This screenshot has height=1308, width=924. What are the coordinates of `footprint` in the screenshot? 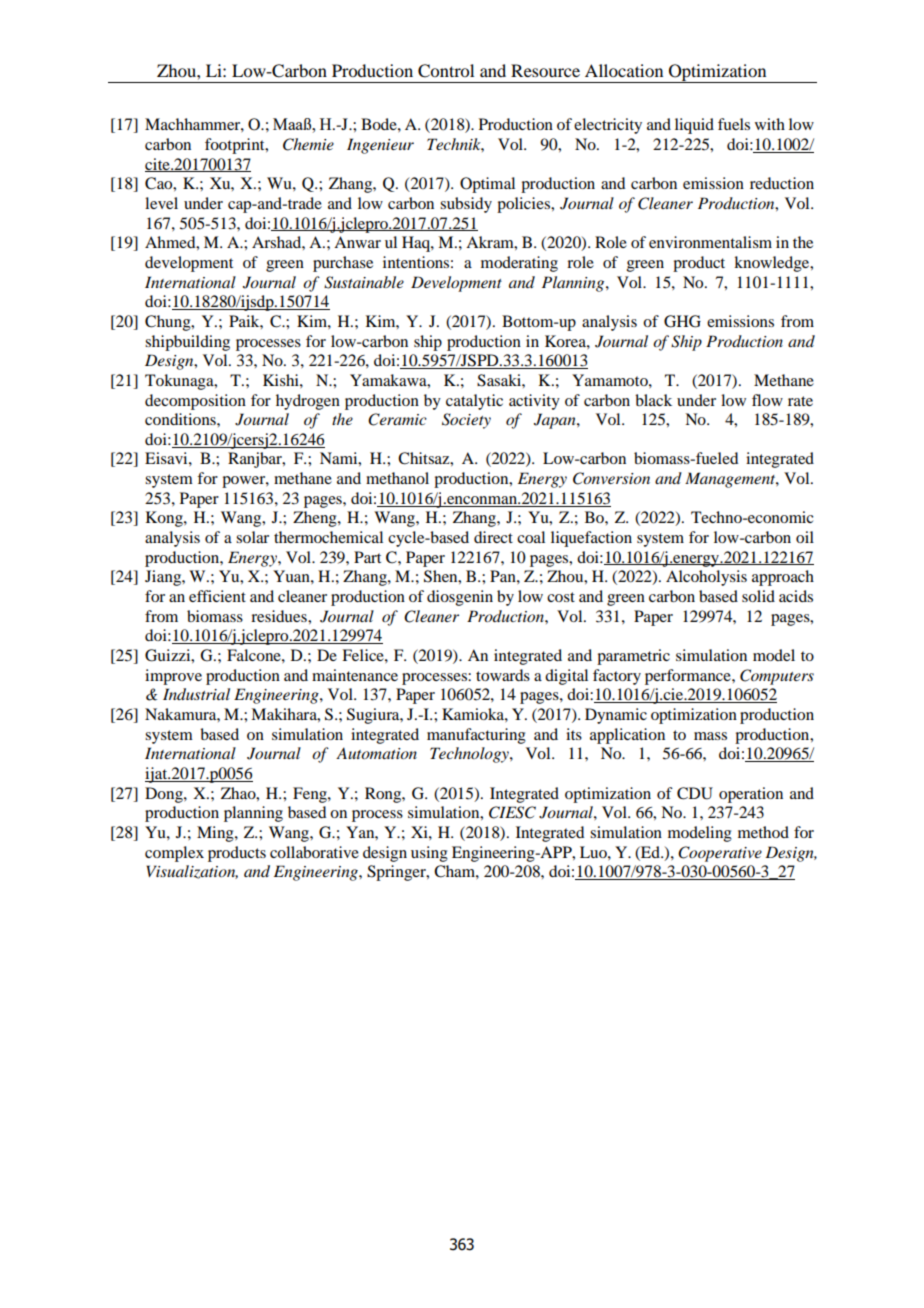 It's located at (236, 146).
